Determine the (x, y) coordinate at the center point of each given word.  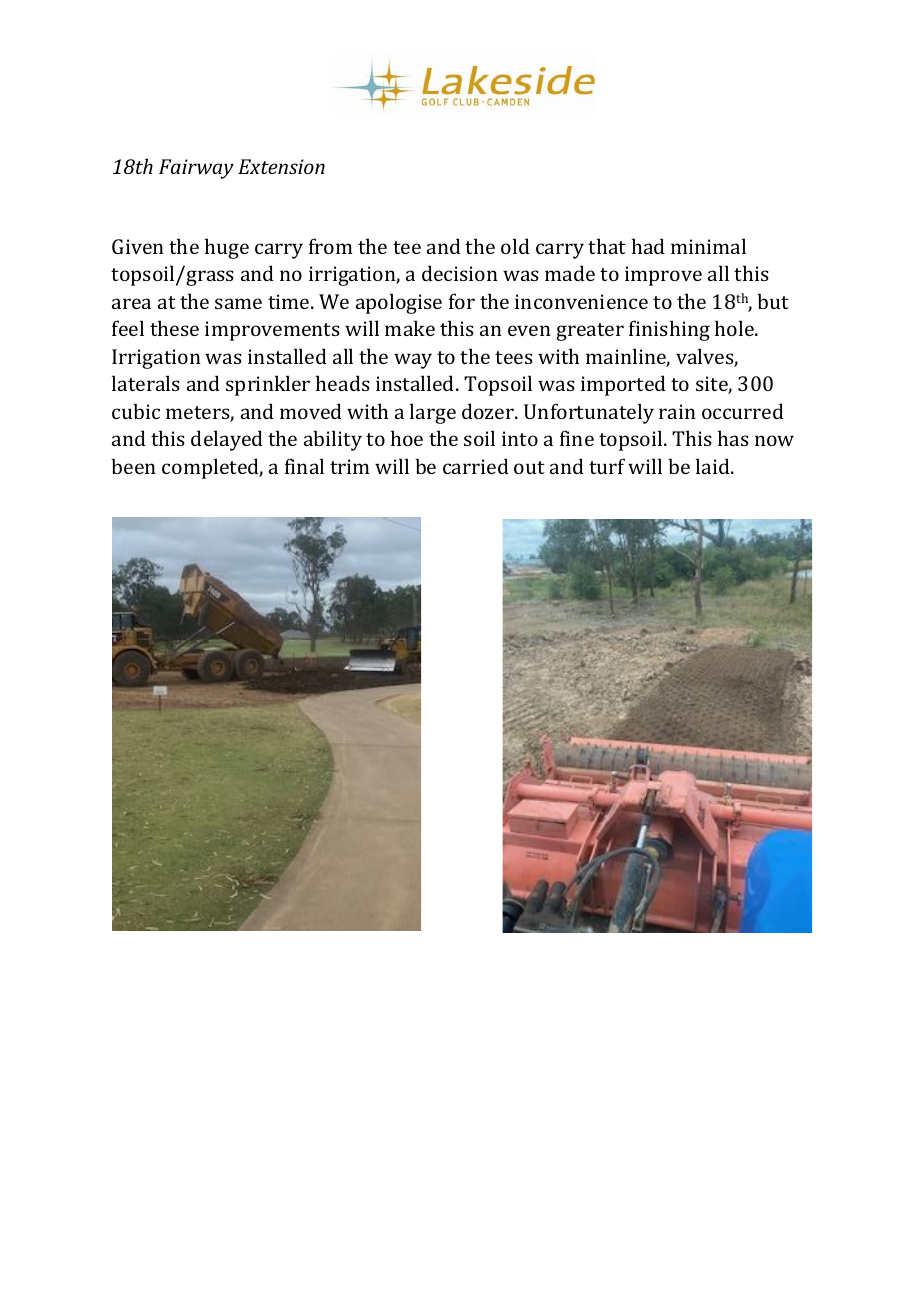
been (133, 466)
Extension (281, 166)
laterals (146, 383)
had (648, 246)
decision (460, 273)
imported (623, 385)
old (515, 246)
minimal (708, 246)
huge (227, 248)
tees (514, 357)
